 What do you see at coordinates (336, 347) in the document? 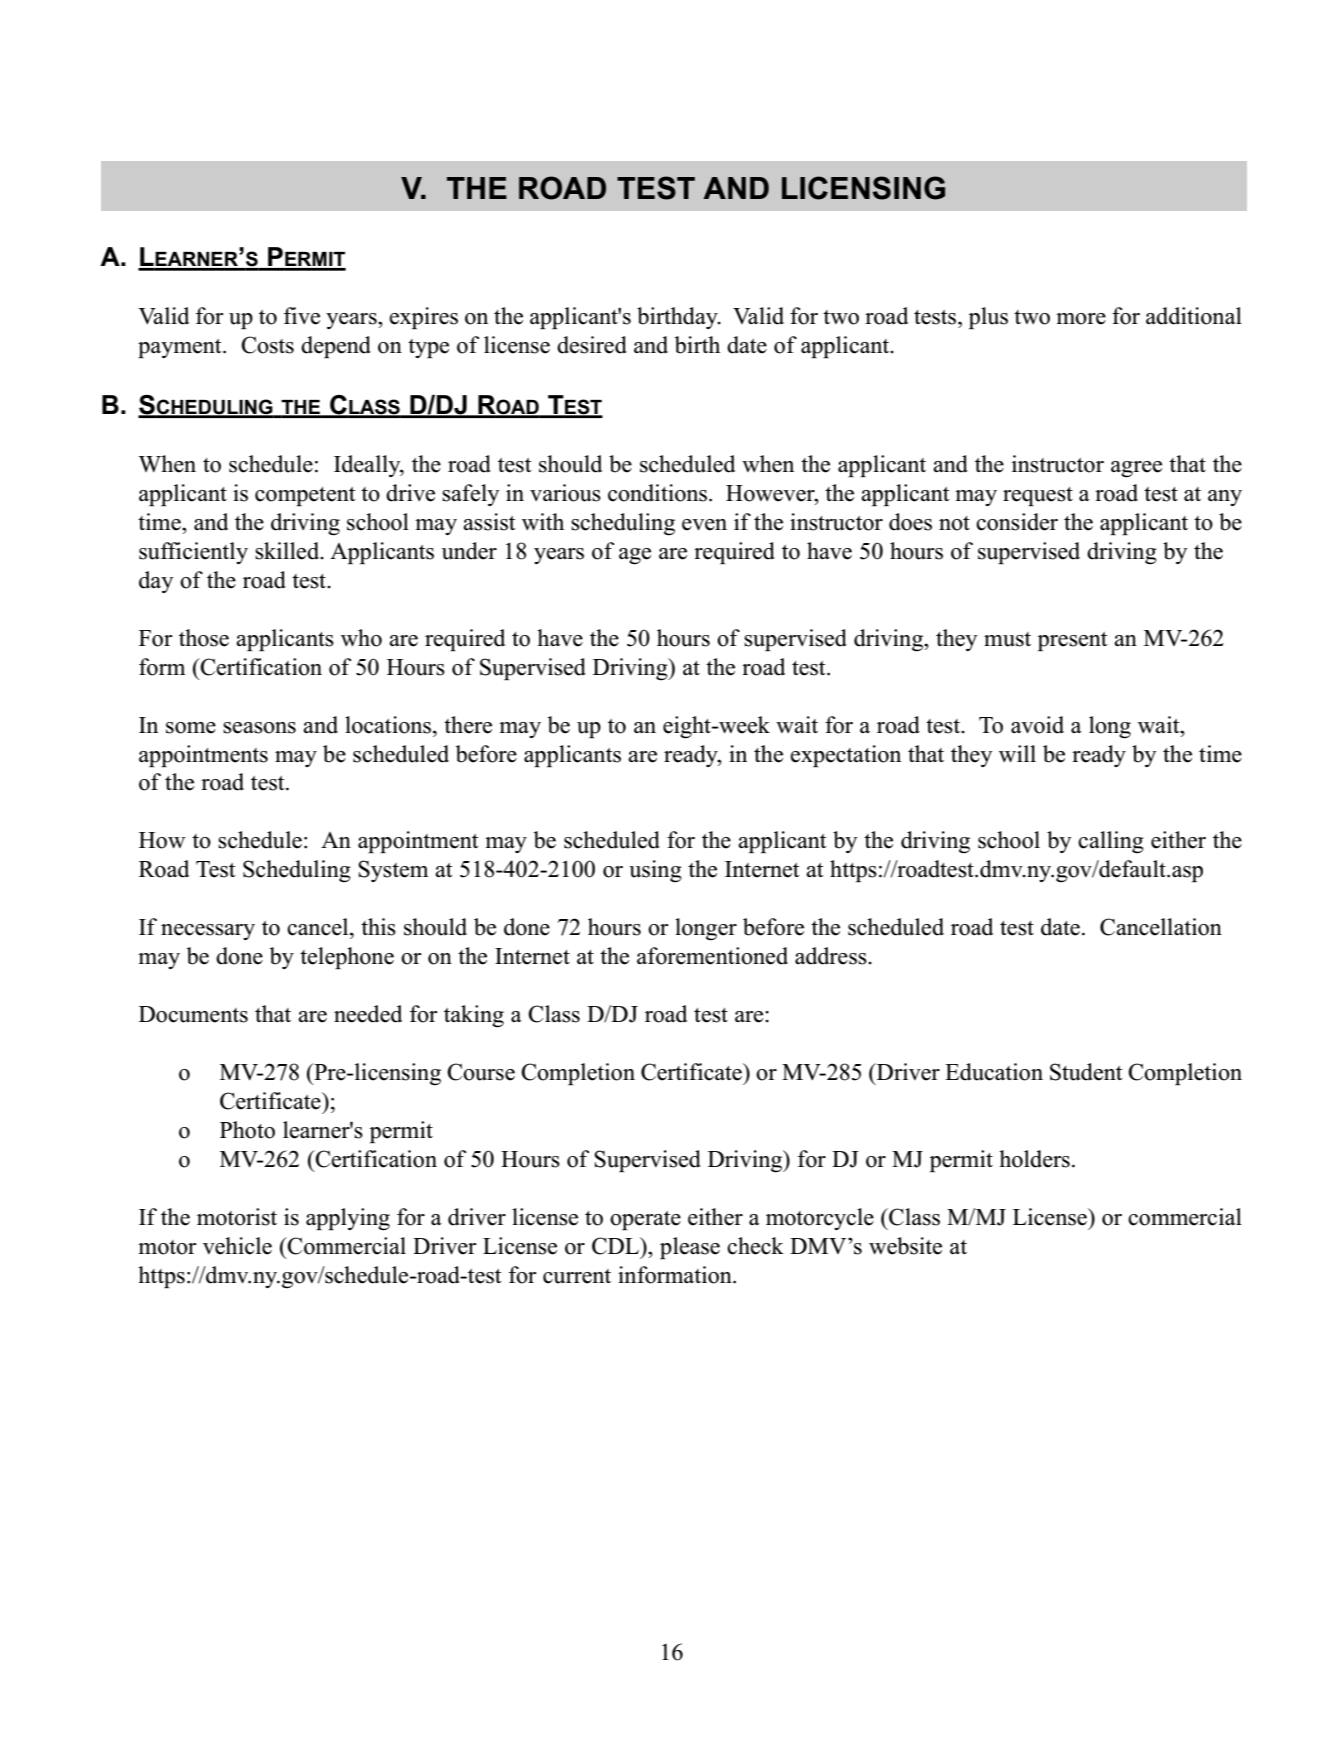
I see `depend` at bounding box center [336, 347].
